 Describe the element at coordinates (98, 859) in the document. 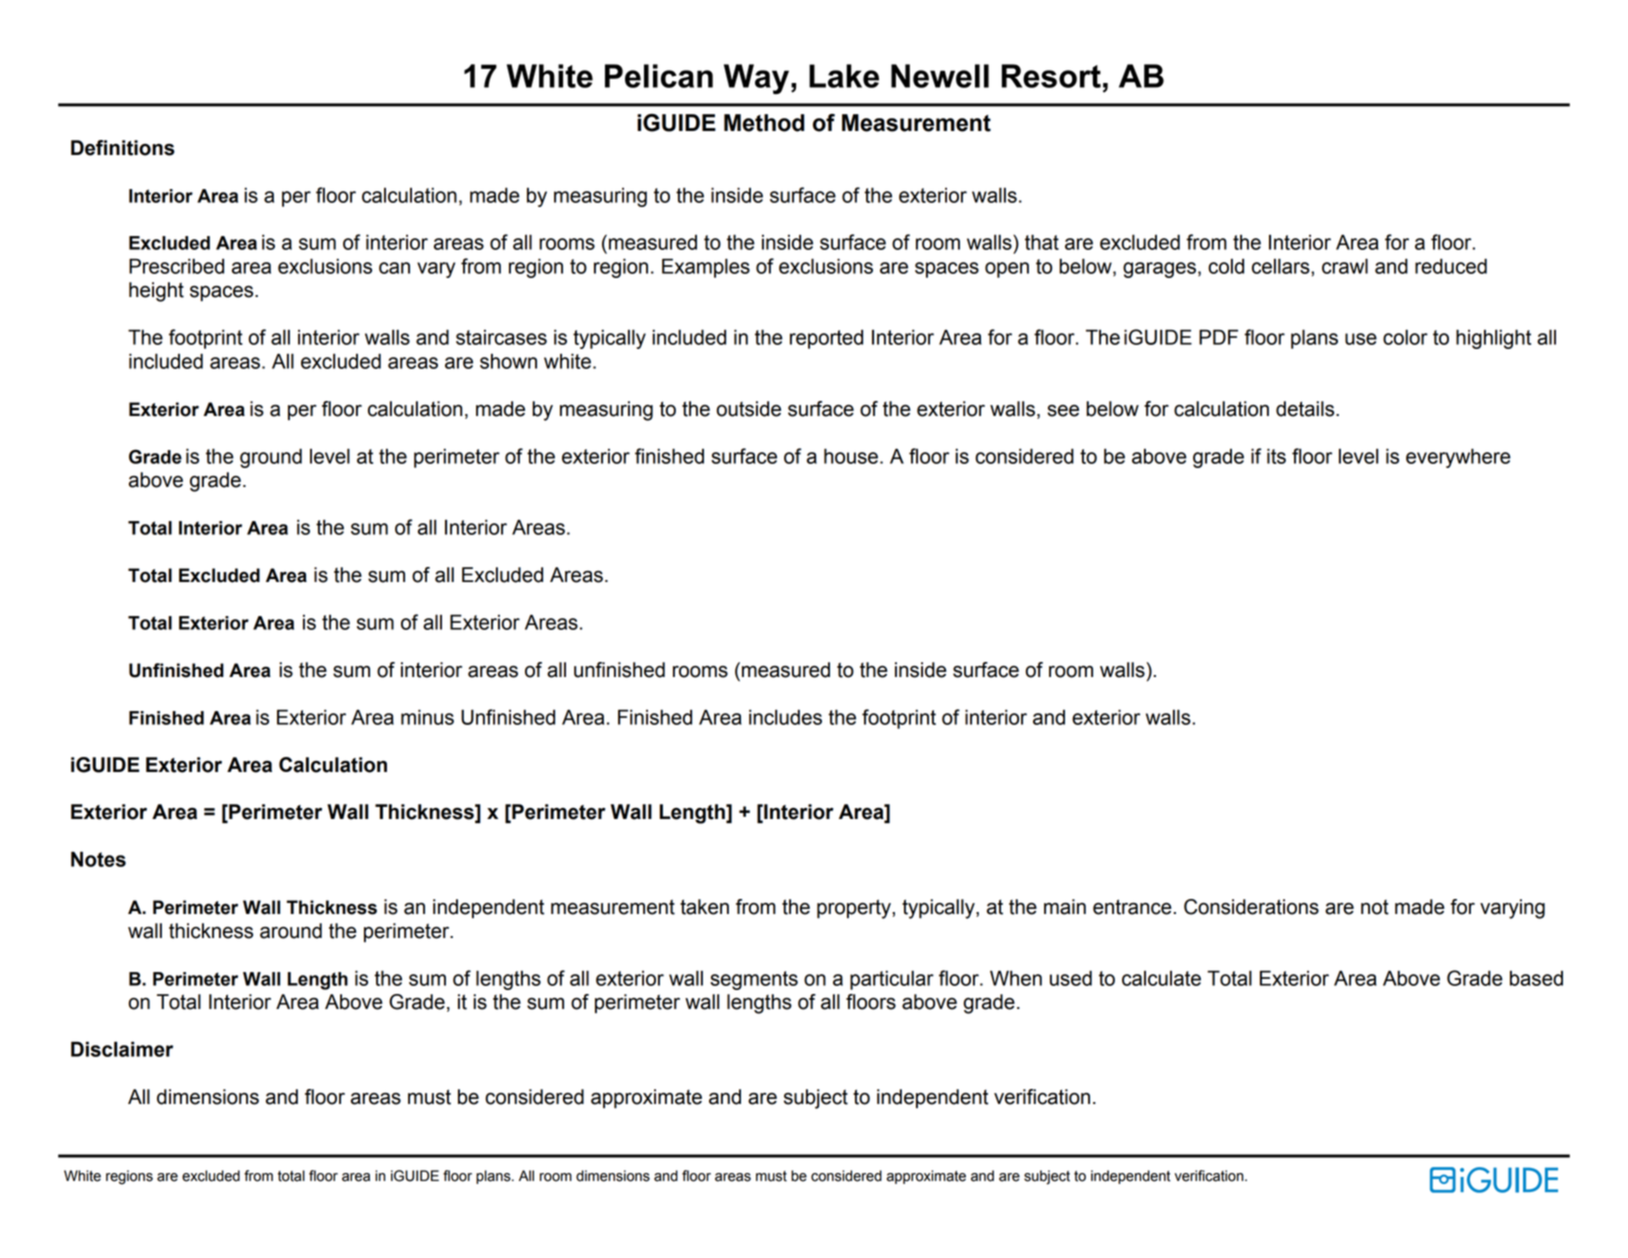

I see `Notes` at that location.
